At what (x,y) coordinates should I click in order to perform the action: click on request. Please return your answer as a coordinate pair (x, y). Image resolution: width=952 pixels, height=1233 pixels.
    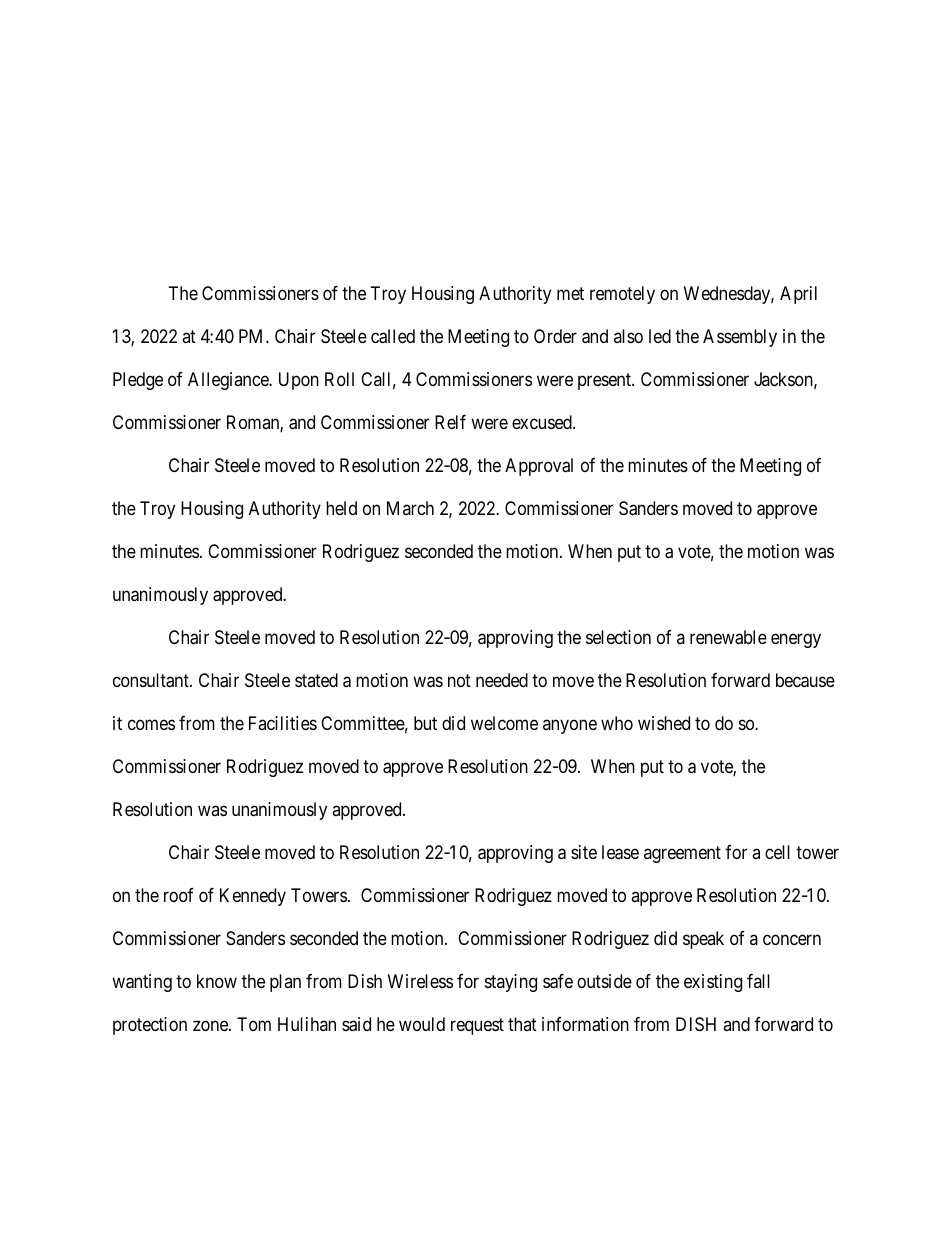
    Looking at the image, I should click on (477, 1026).
